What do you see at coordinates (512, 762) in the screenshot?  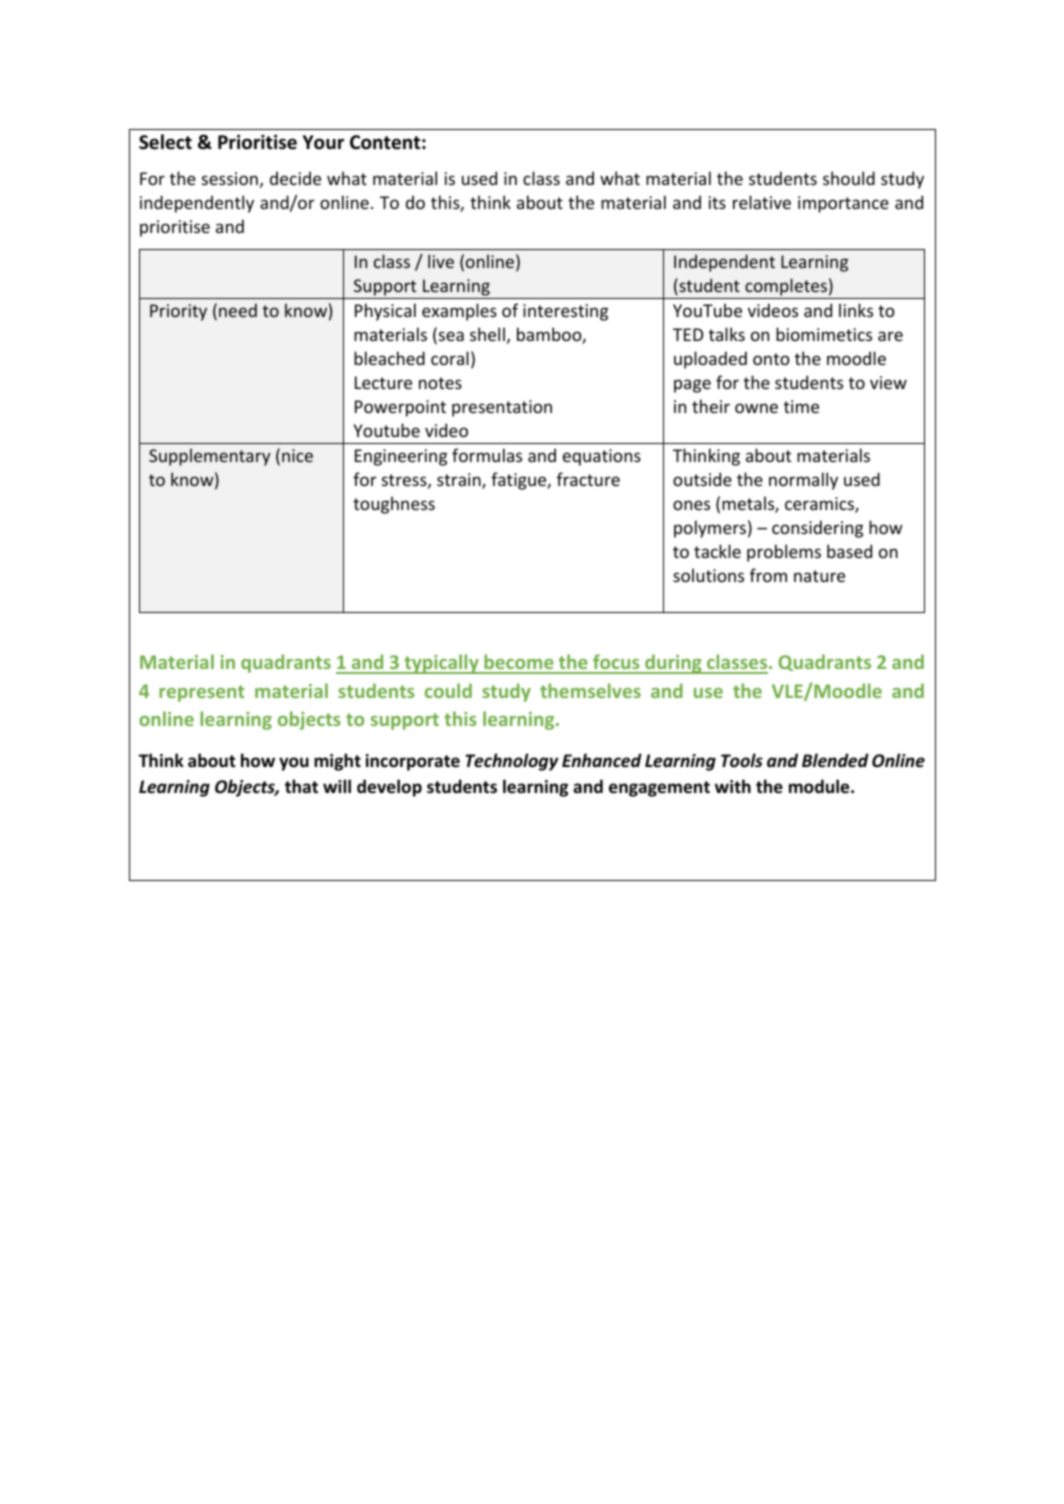 I see `Technology` at bounding box center [512, 762].
